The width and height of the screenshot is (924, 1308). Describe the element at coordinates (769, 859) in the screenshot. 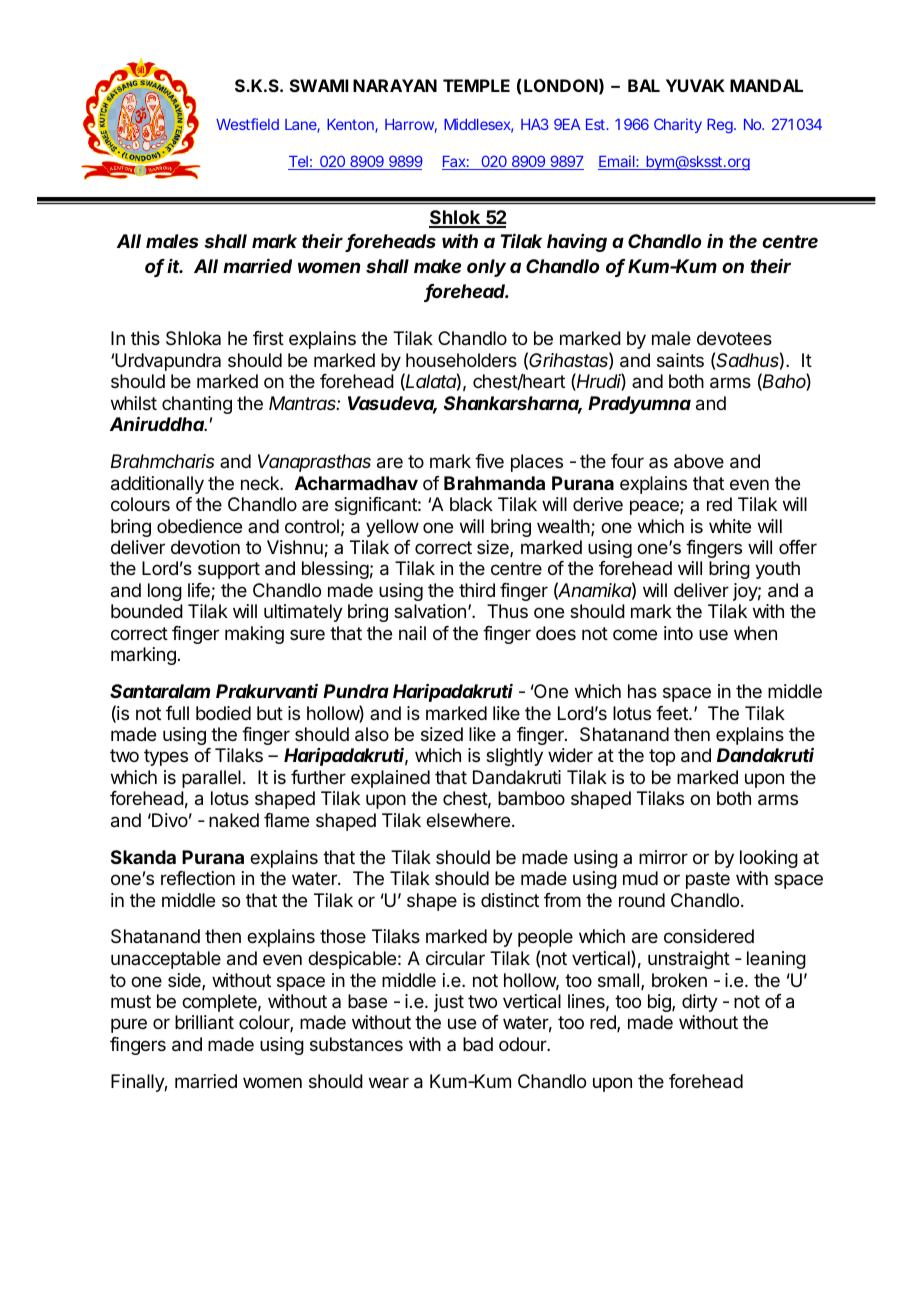

I see `looking` at that location.
